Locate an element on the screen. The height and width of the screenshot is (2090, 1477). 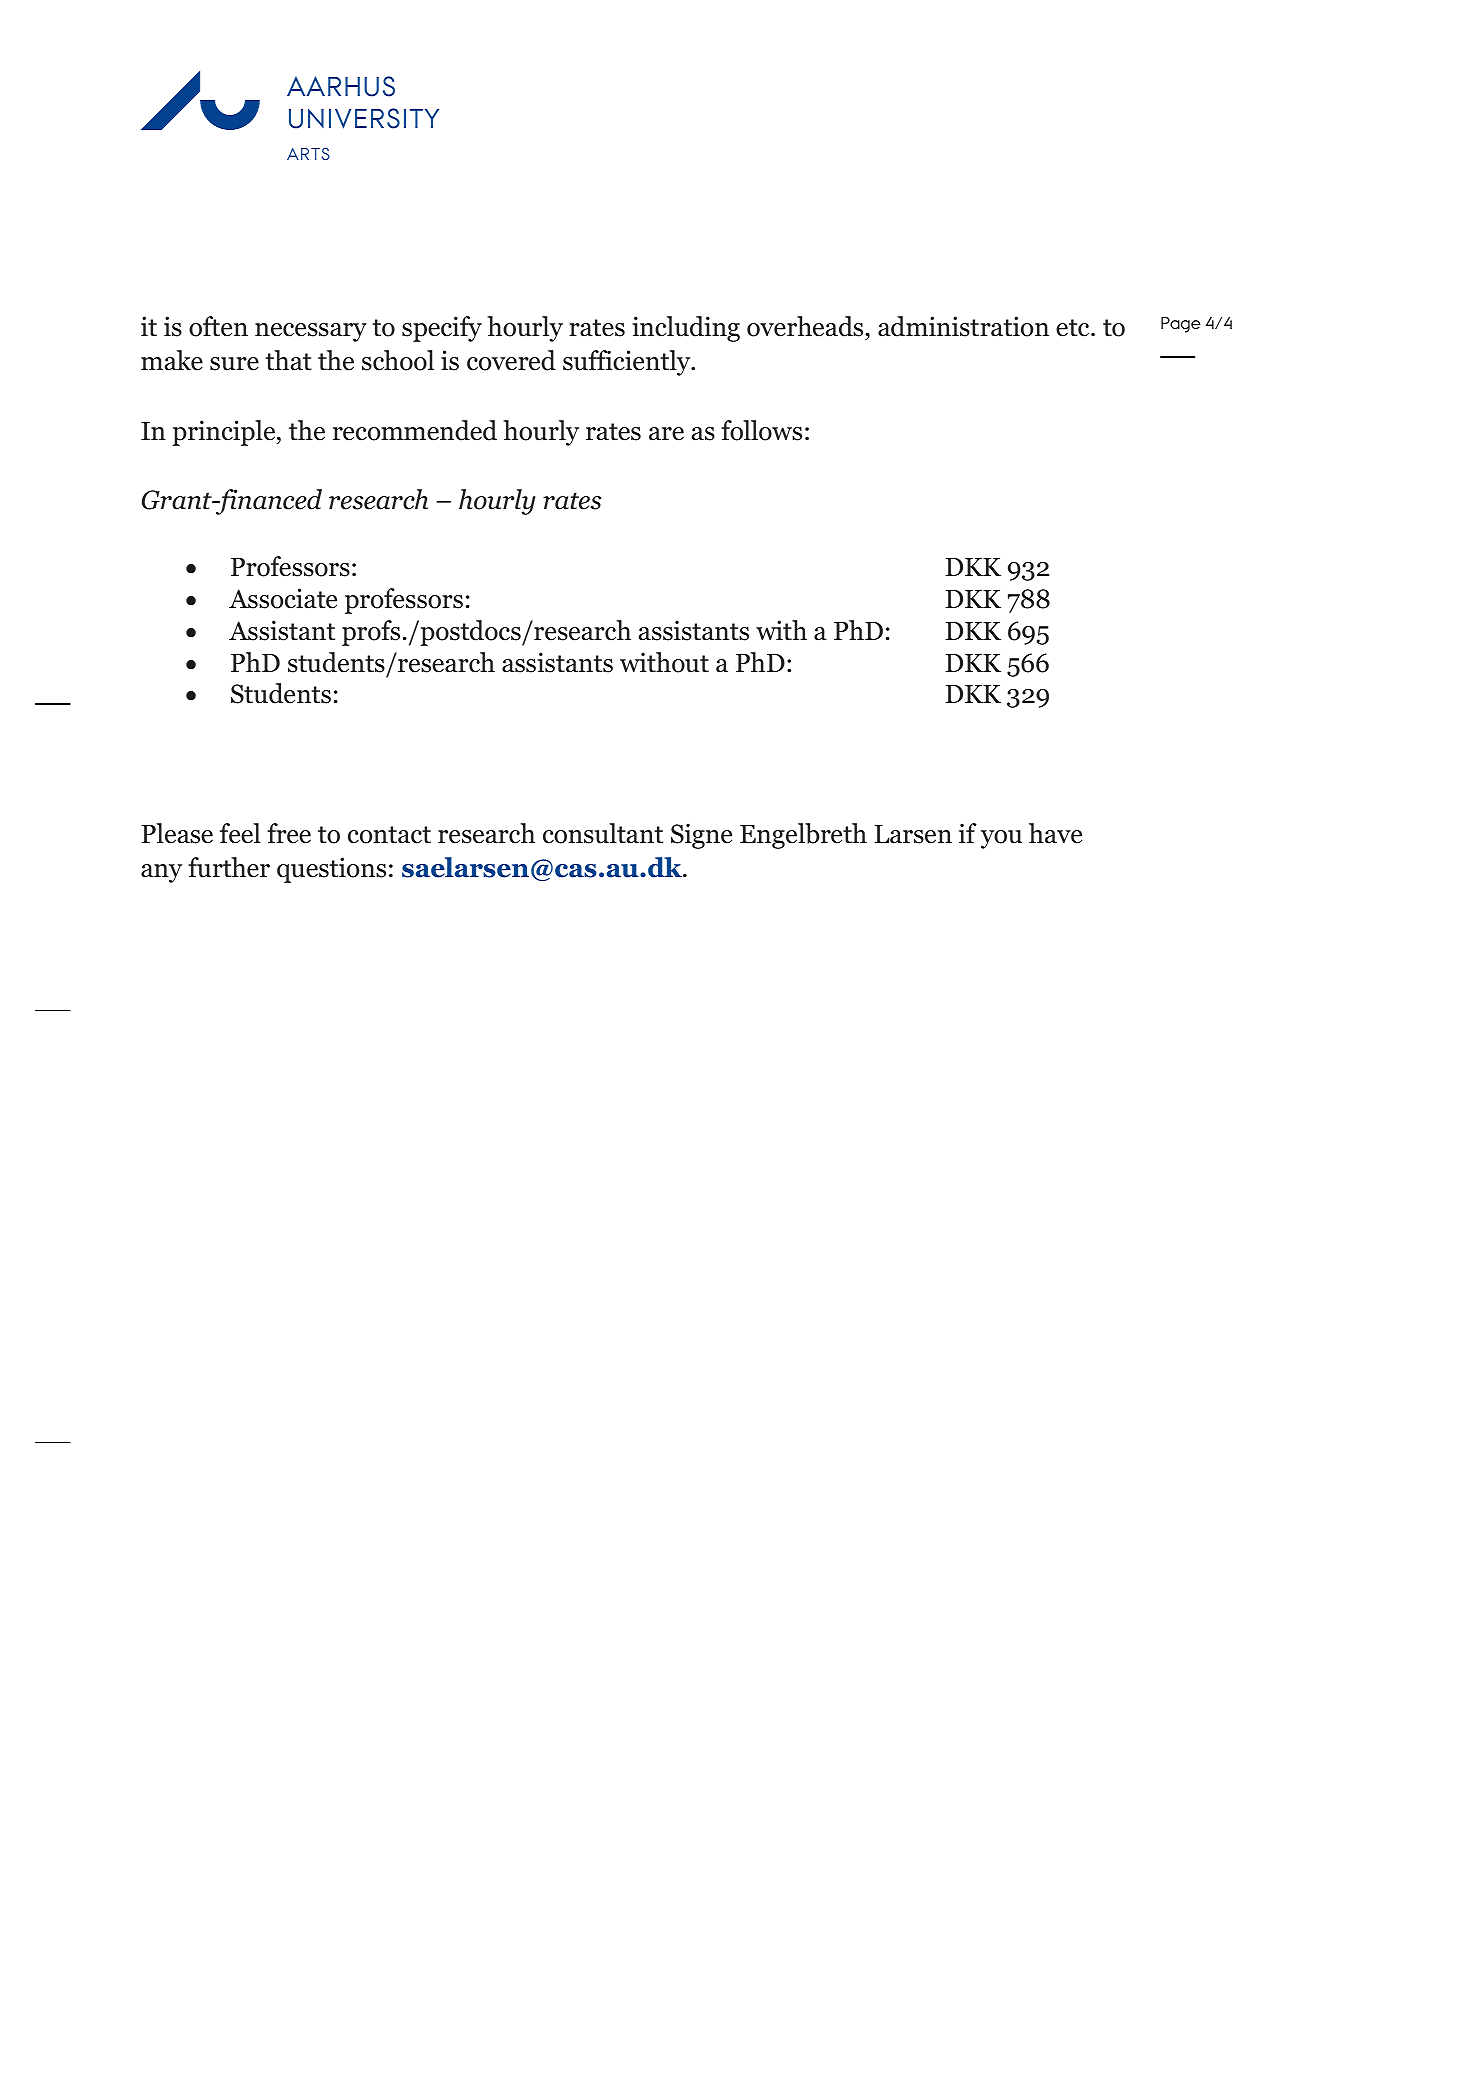
free is located at coordinates (289, 833).
